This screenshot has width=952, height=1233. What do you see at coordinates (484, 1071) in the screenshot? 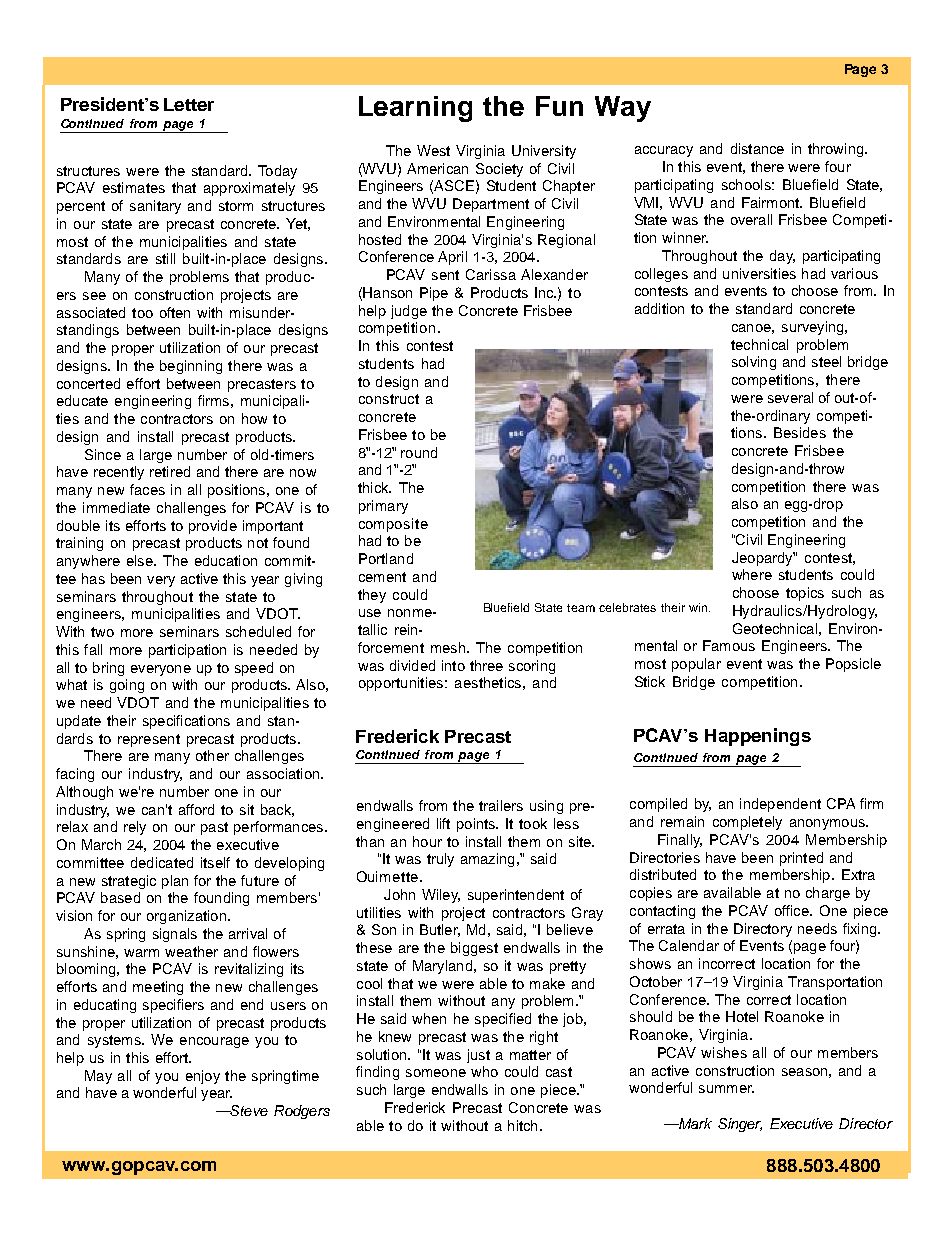
I see `who` at bounding box center [484, 1071].
